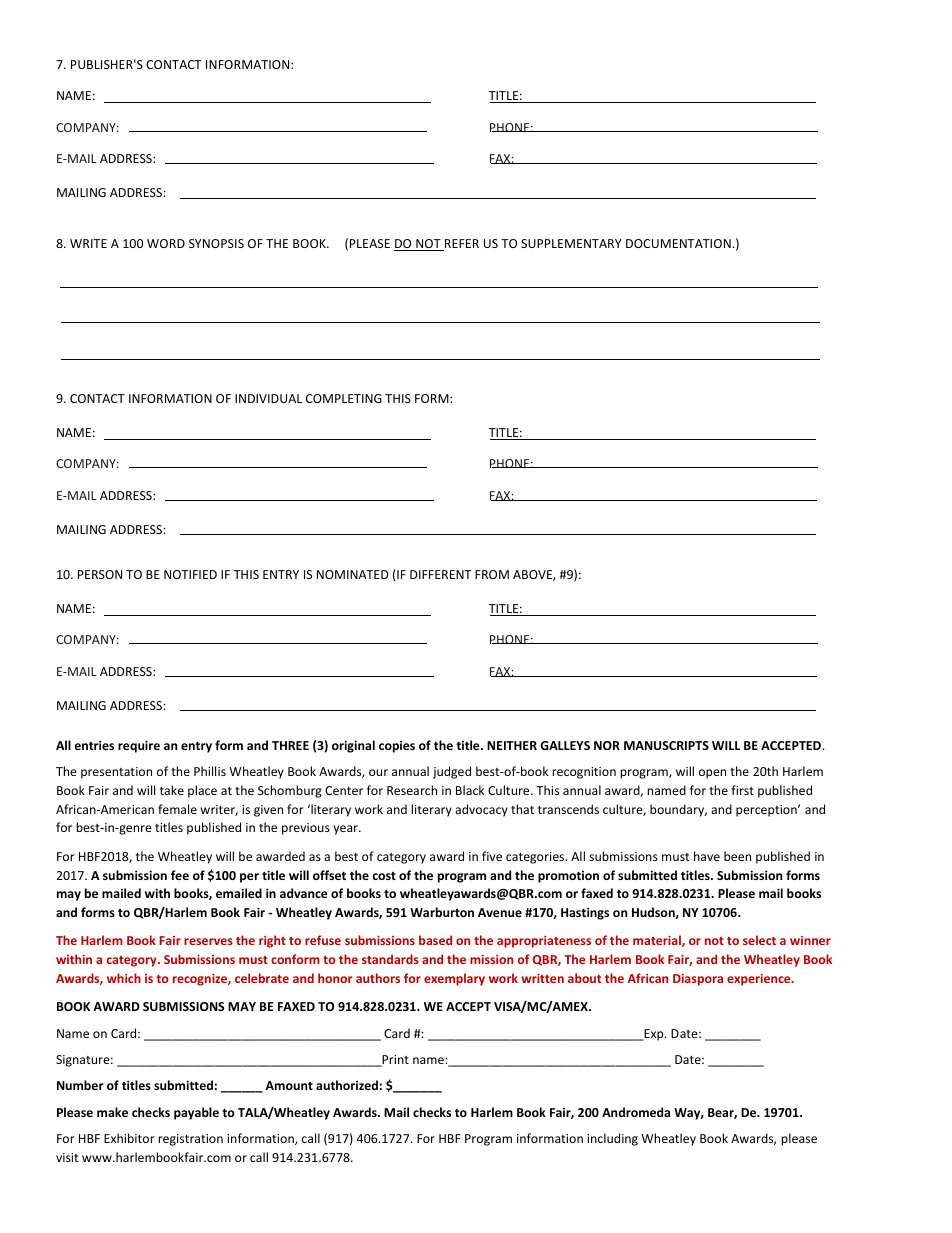  What do you see at coordinates (492, 574) in the screenshot?
I see `FROM` at bounding box center [492, 574].
